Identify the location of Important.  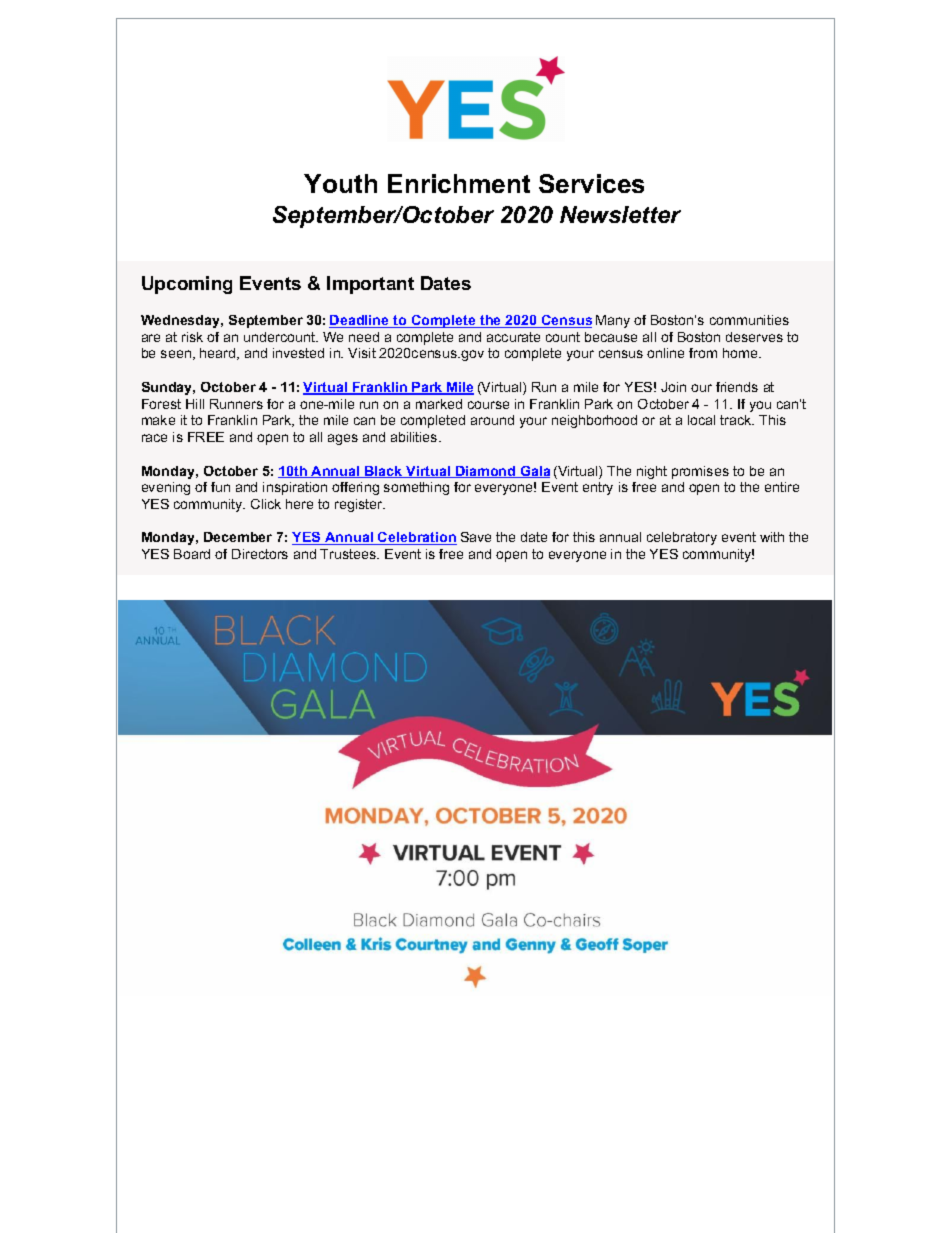
(370, 285).
